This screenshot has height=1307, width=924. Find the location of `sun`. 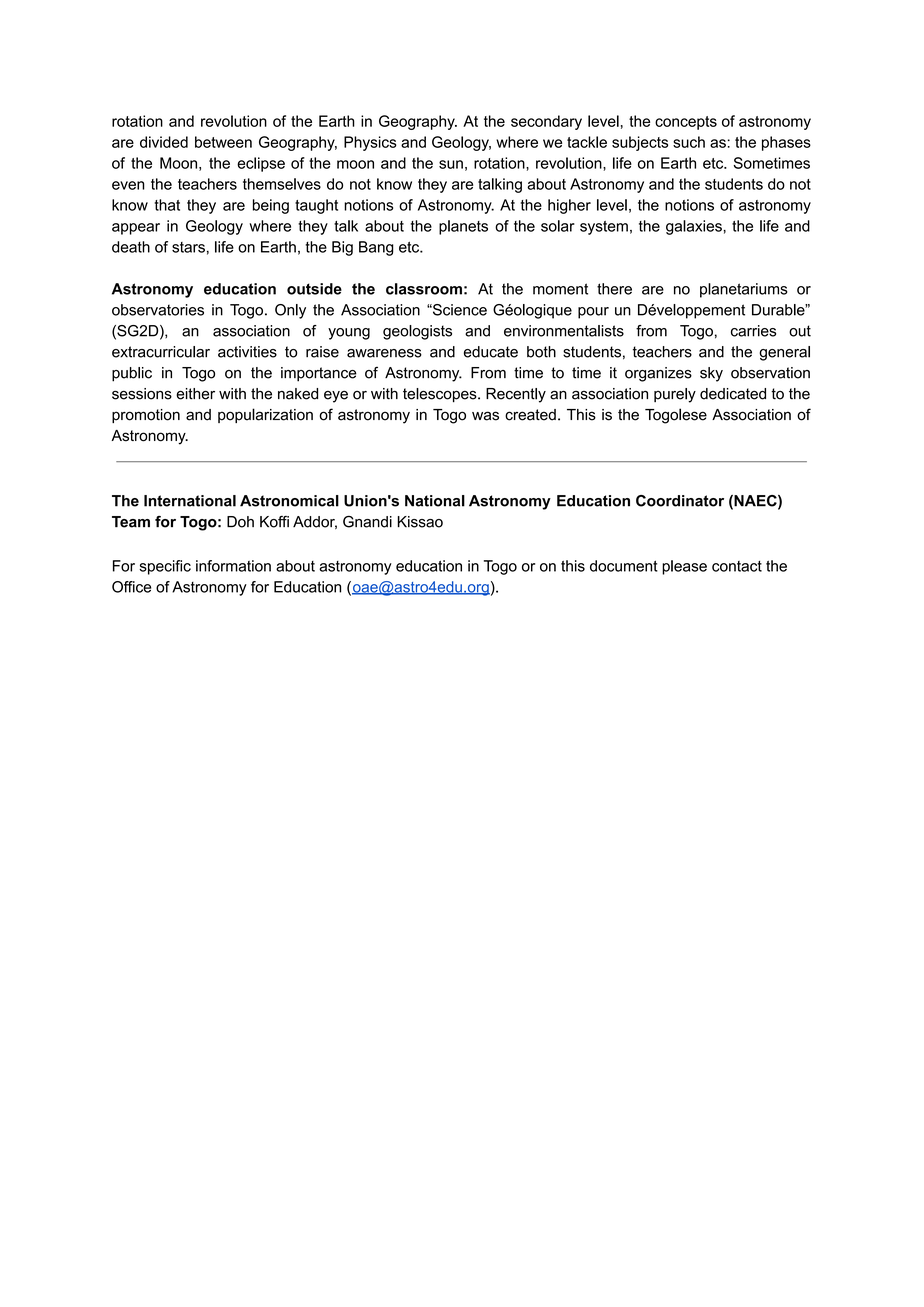

sun is located at coordinates (451, 164).
